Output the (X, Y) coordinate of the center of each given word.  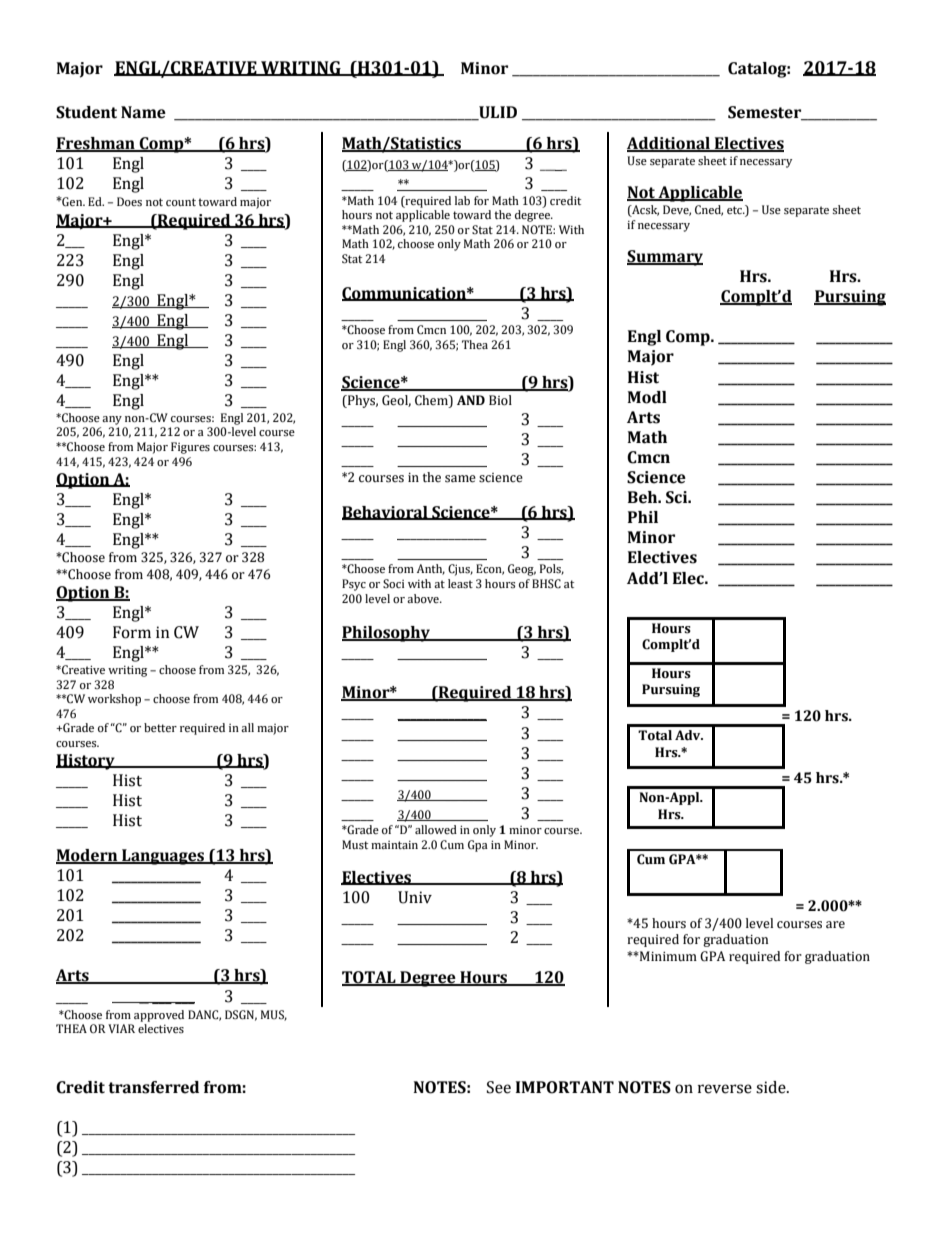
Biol (500, 400)
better (160, 727)
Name (143, 112)
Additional (669, 144)
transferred (153, 1087)
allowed (436, 829)
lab (462, 200)
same (460, 479)
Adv (689, 735)
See (499, 1087)
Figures (190, 448)
